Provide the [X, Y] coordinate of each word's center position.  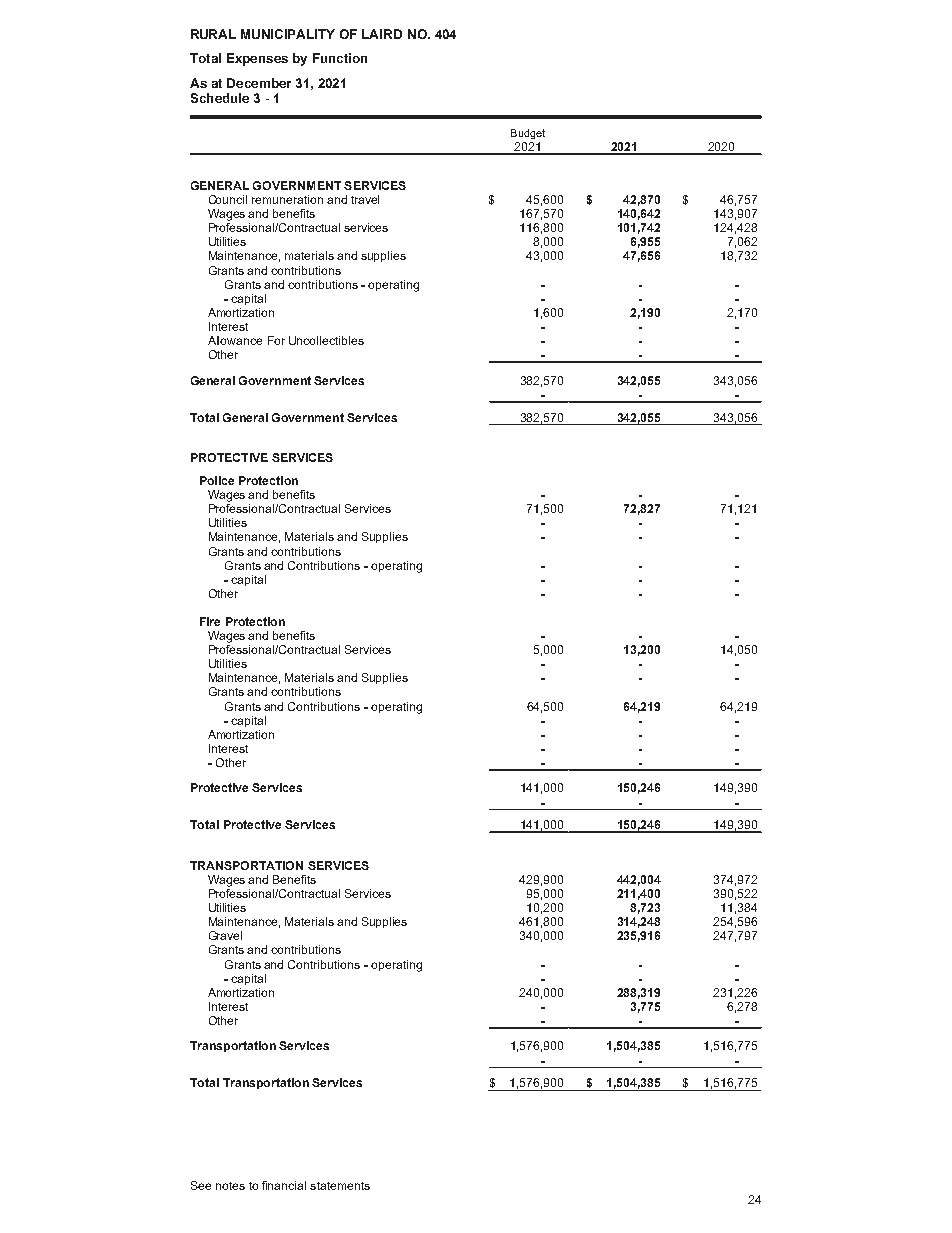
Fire [210, 621]
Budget [528, 134]
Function [340, 58]
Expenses [257, 59]
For [276, 340]
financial [284, 1185]
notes [230, 1186]
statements [340, 1186]
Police [217, 480]
